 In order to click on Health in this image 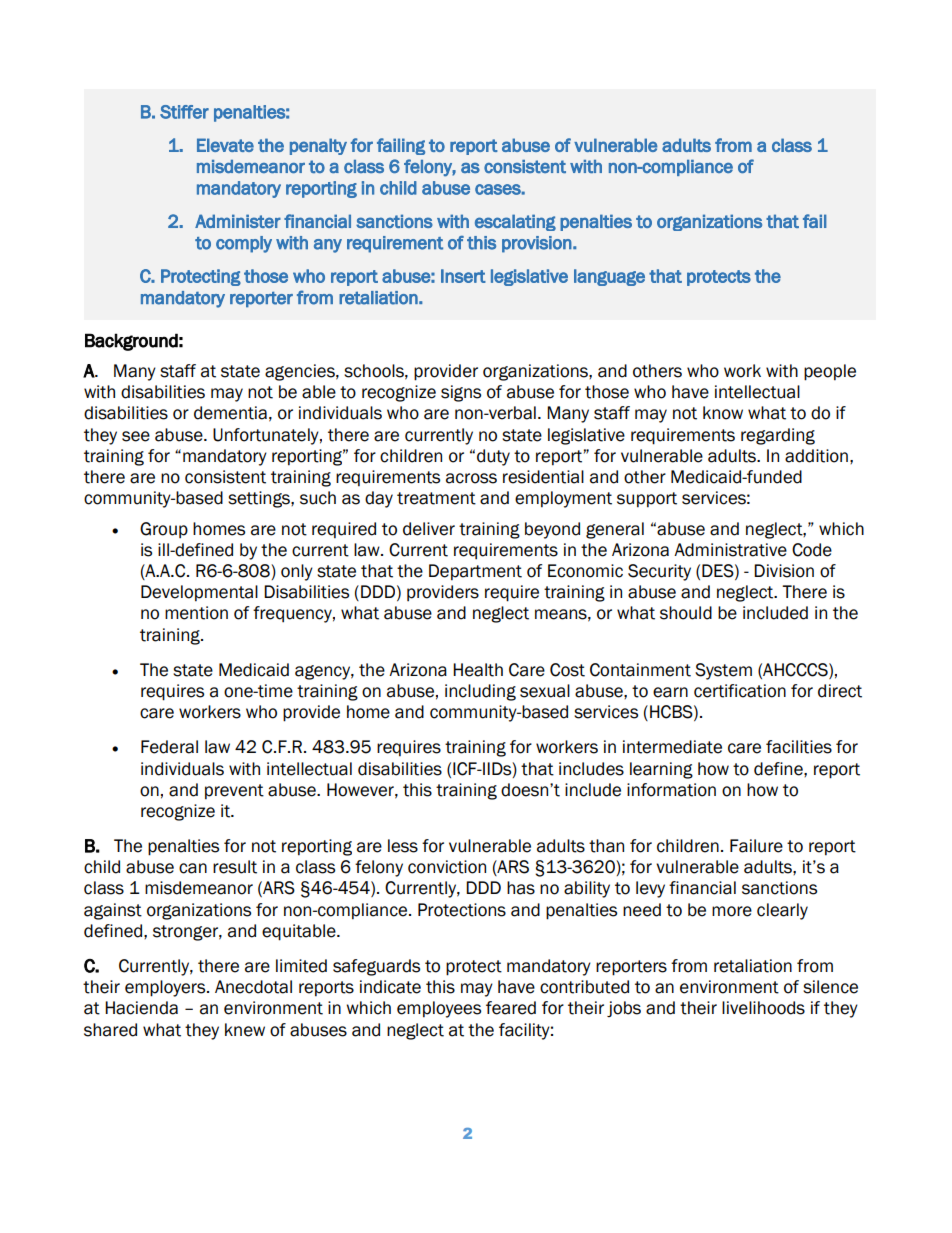, I will do `click(478, 670)`.
